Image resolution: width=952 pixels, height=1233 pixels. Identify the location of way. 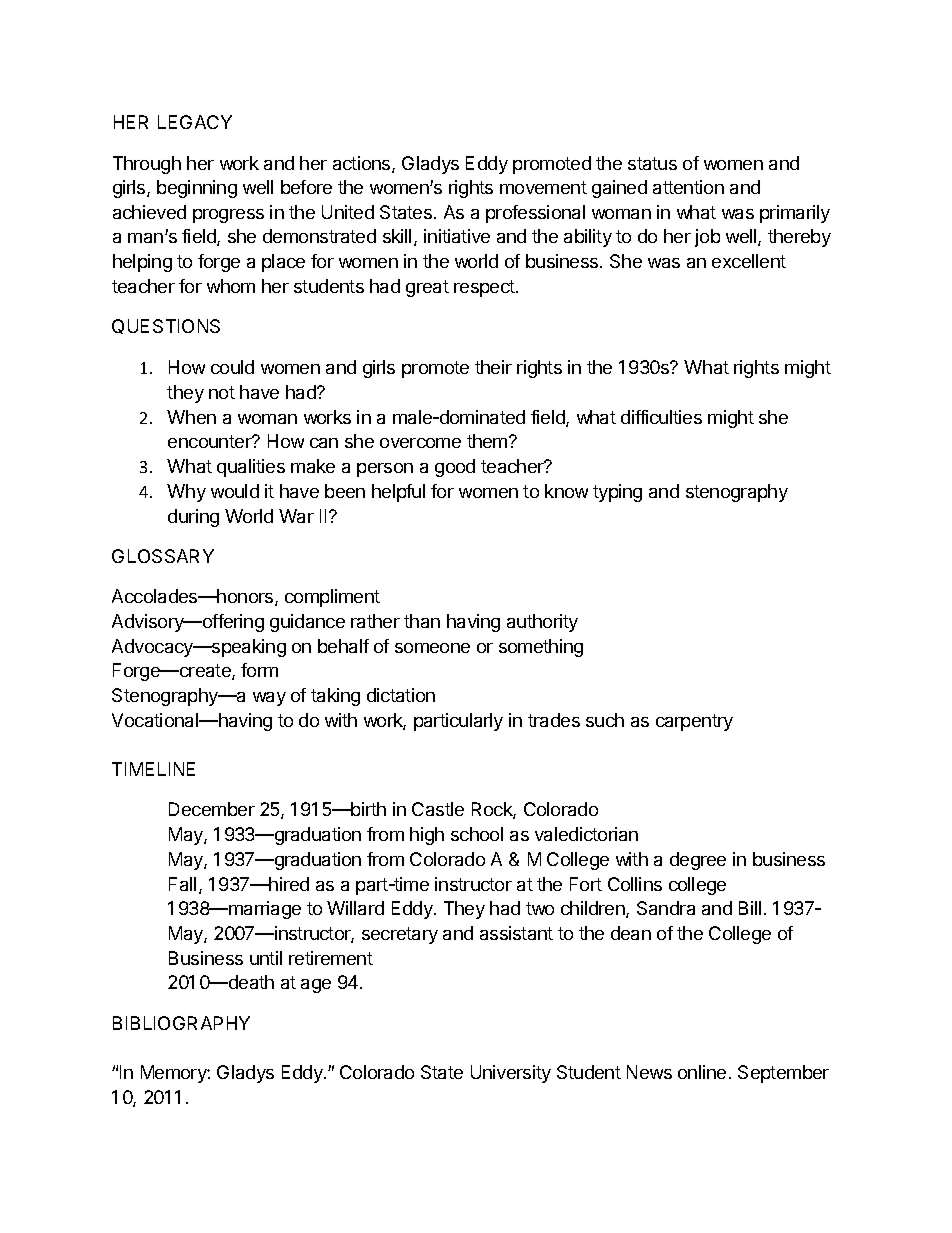
(269, 699).
